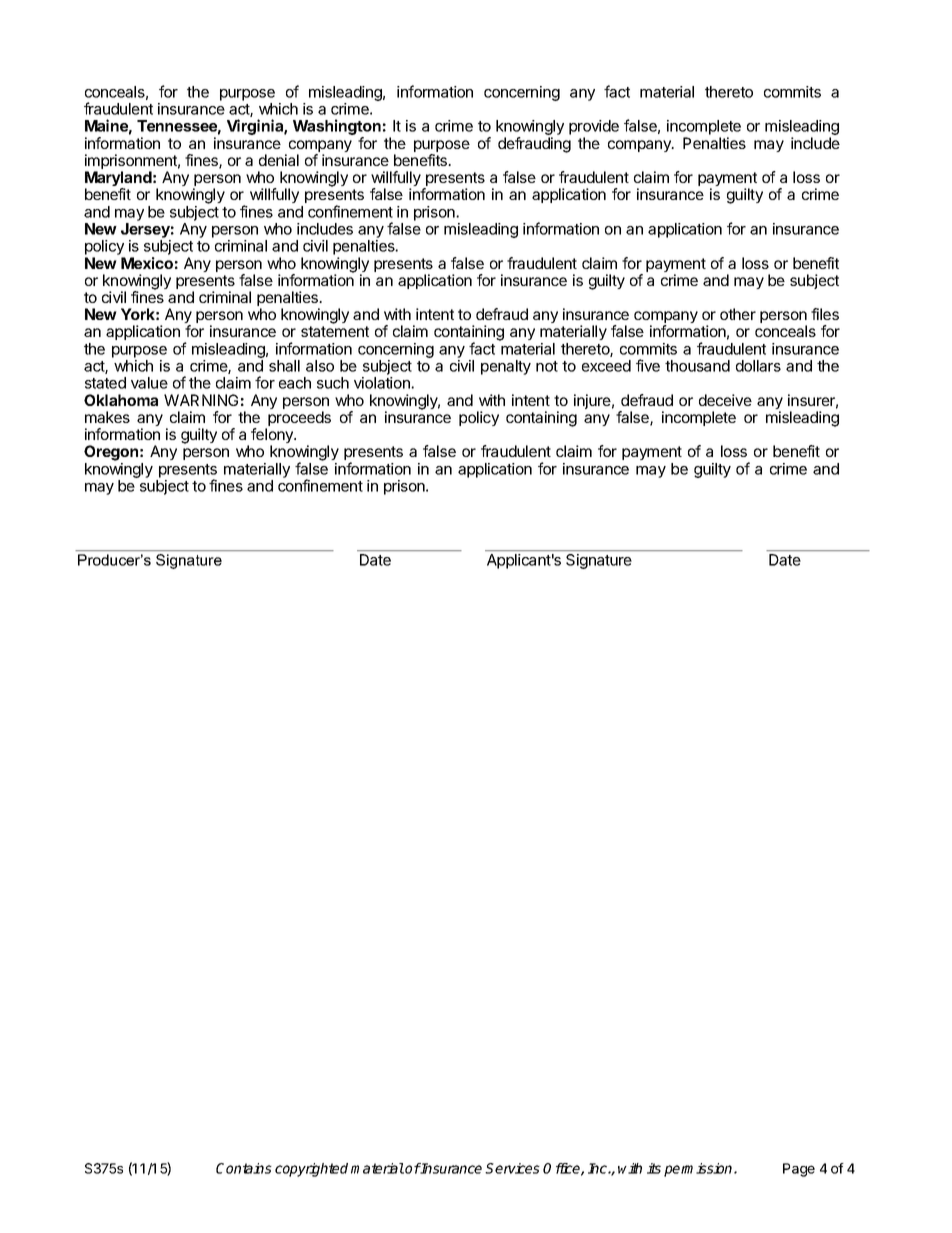  I want to click on proceeds, so click(298, 420).
